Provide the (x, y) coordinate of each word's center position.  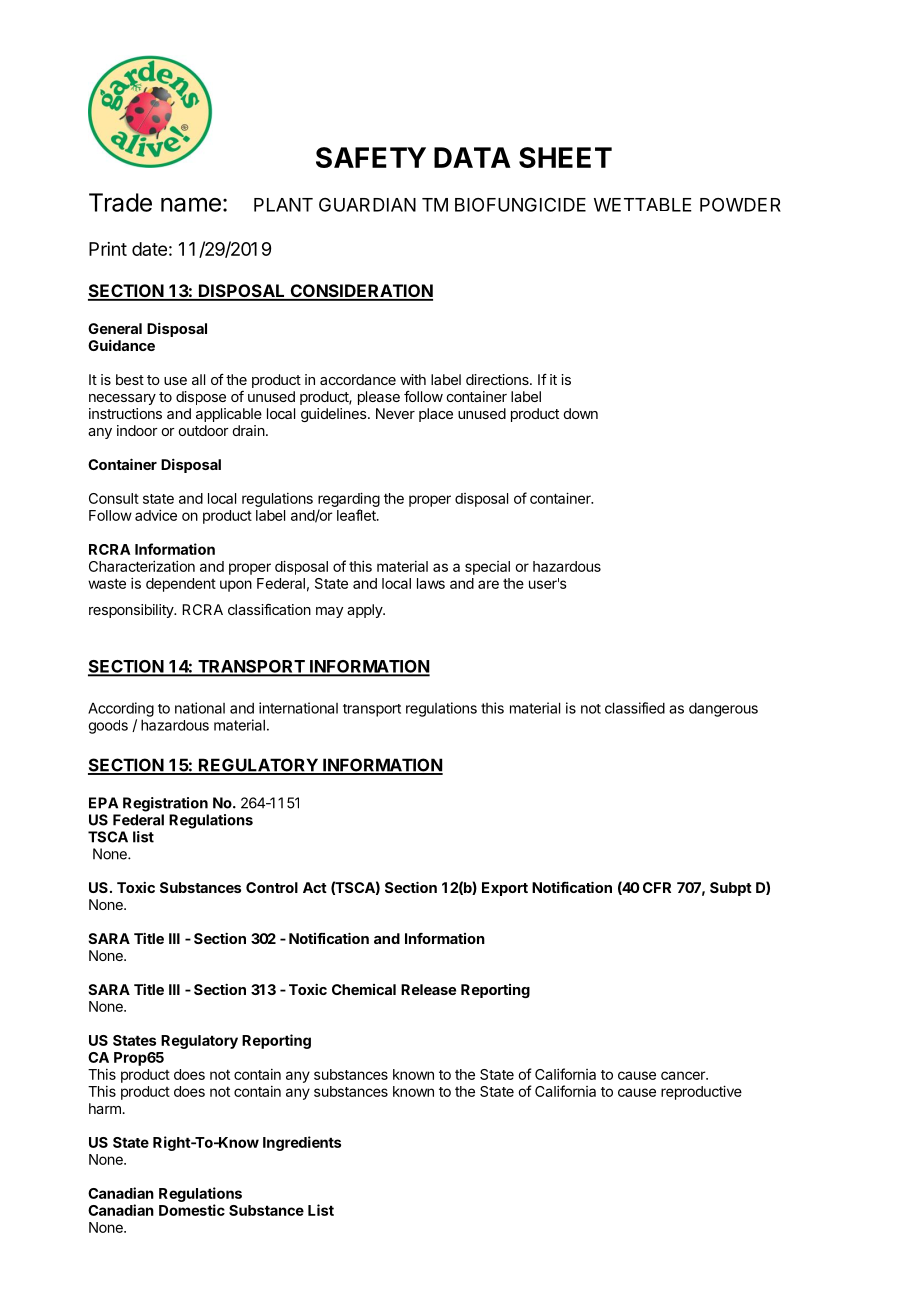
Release (428, 989)
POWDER (740, 205)
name (191, 204)
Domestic (192, 1210)
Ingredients (302, 1143)
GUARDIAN (367, 205)
